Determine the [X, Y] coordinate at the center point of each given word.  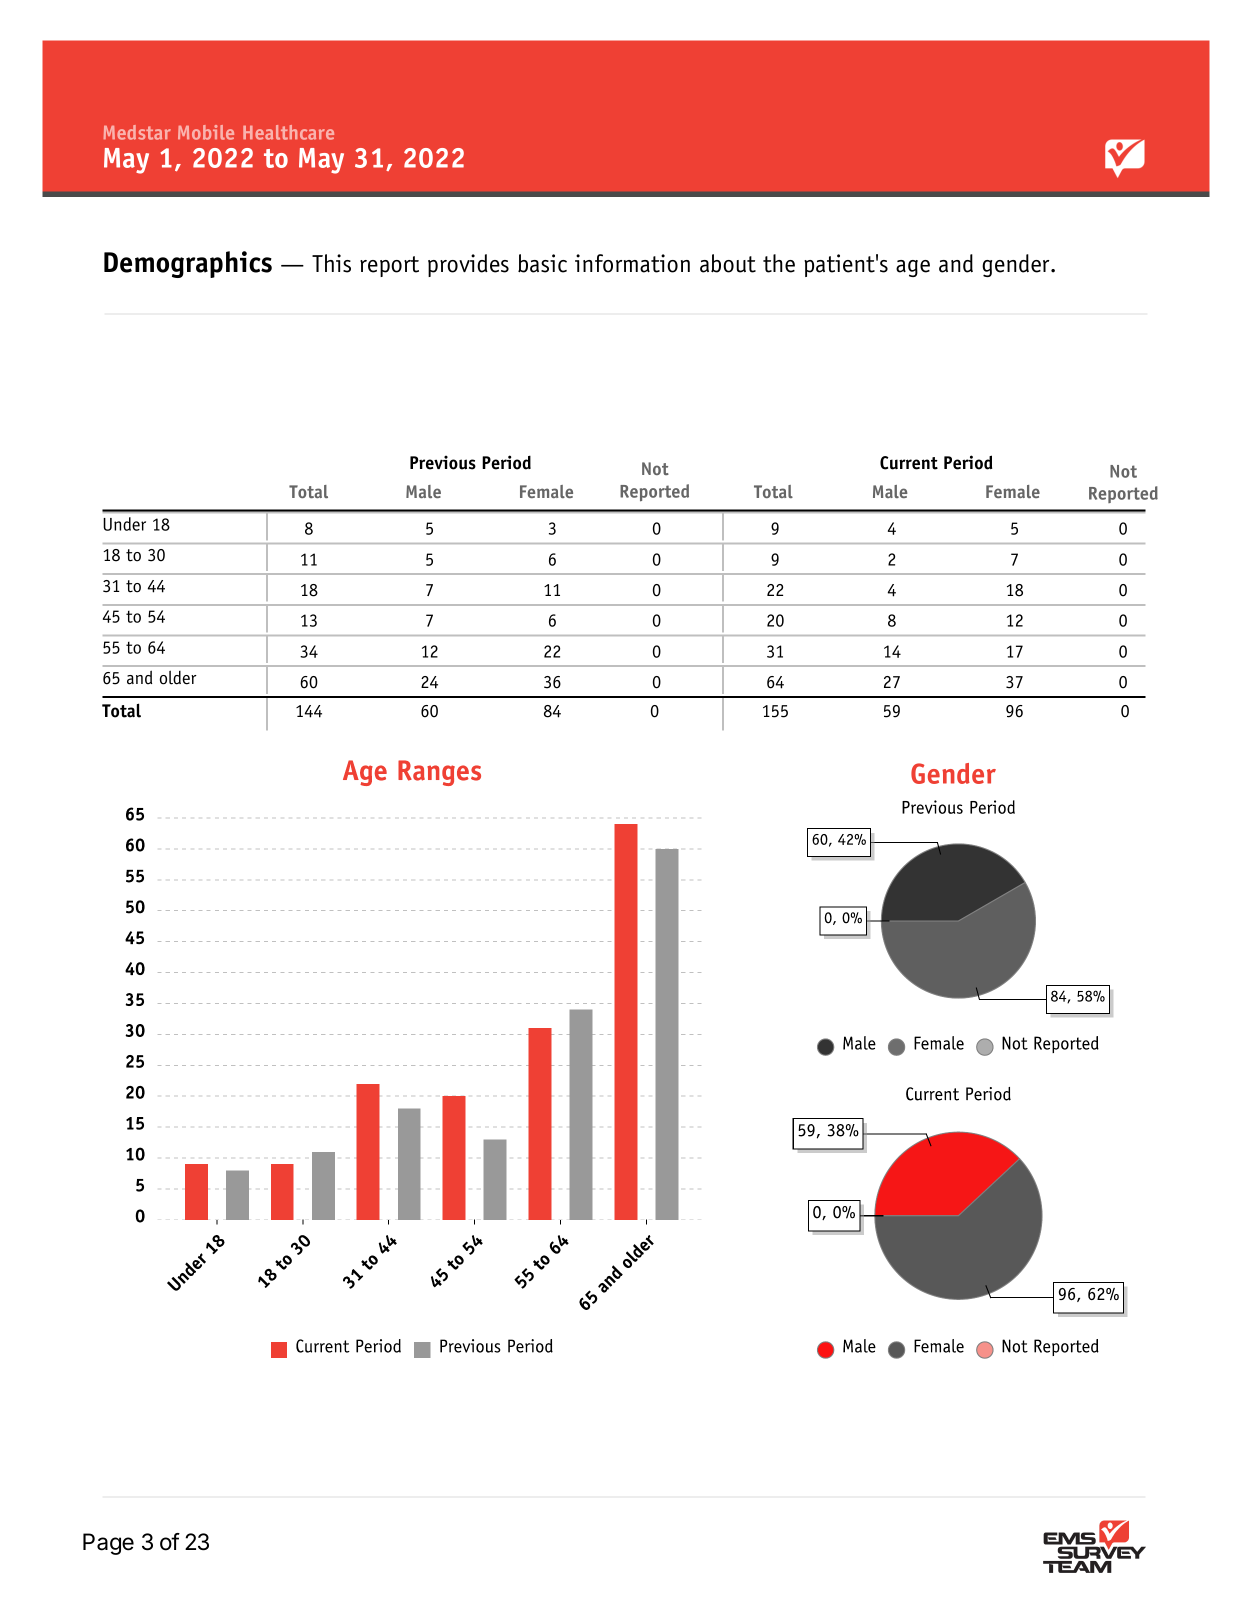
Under [124, 524]
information [632, 263]
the [779, 263]
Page [108, 1544]
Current [909, 463]
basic [542, 263]
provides [468, 265]
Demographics [188, 264]
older [178, 677]
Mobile [206, 132]
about [728, 263]
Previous [443, 462]
